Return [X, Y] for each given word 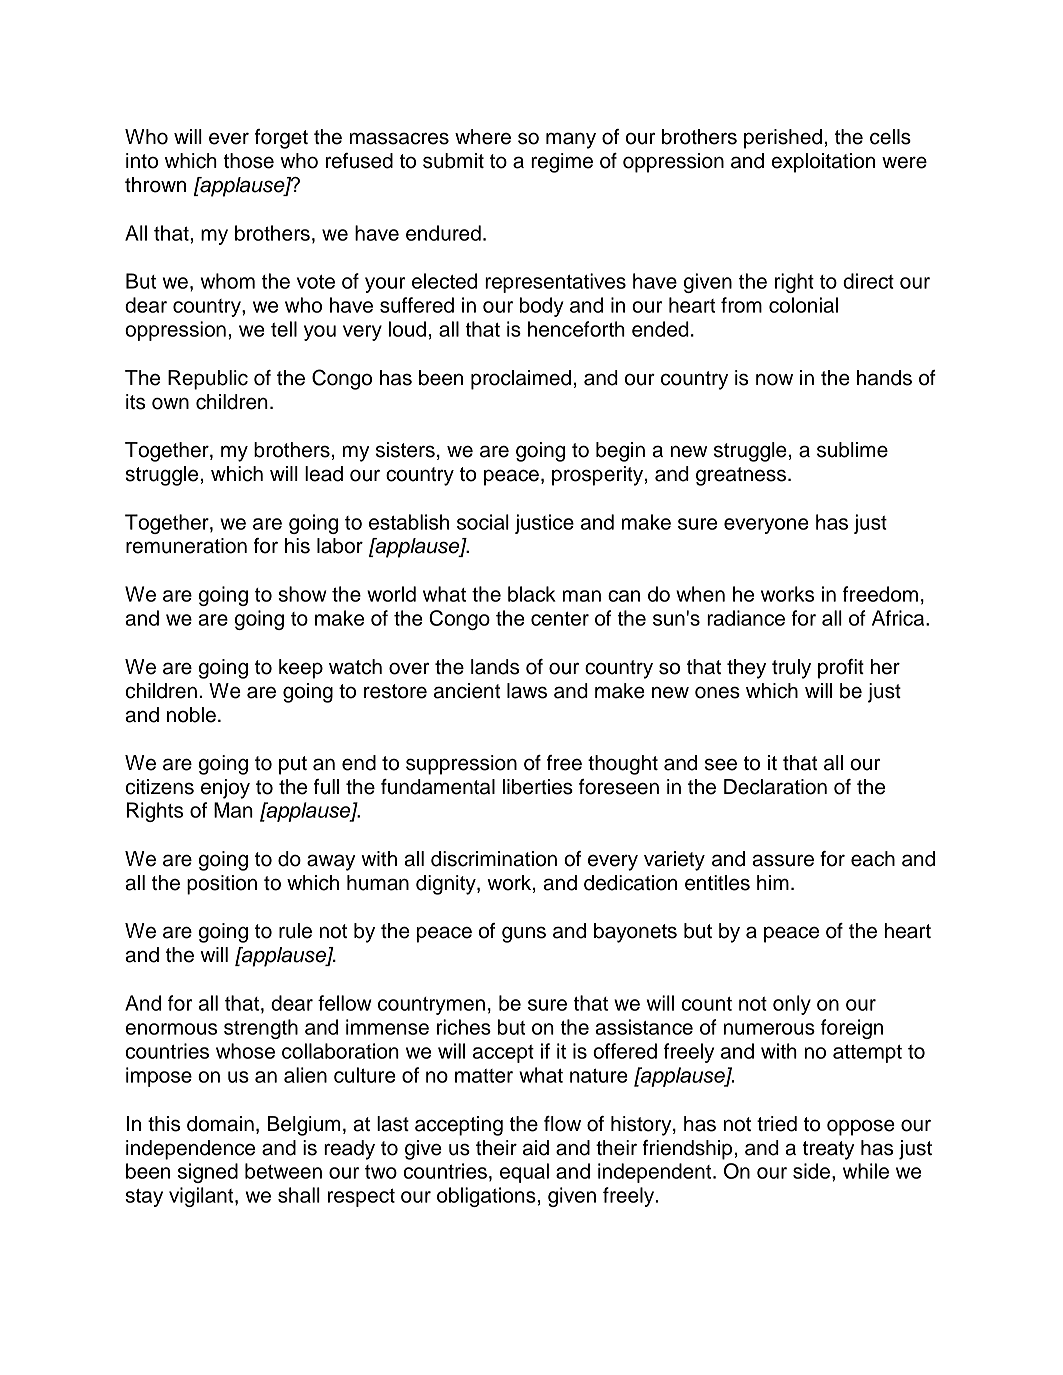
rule [295, 931]
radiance [746, 618]
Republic [208, 380]
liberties [538, 787]
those [248, 161]
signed [208, 1173]
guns [524, 934]
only [792, 1005]
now [774, 379]
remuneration [186, 546]
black [532, 594]
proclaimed [521, 380]
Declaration [775, 787]
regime [562, 163]
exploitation [823, 163]
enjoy [225, 789]
